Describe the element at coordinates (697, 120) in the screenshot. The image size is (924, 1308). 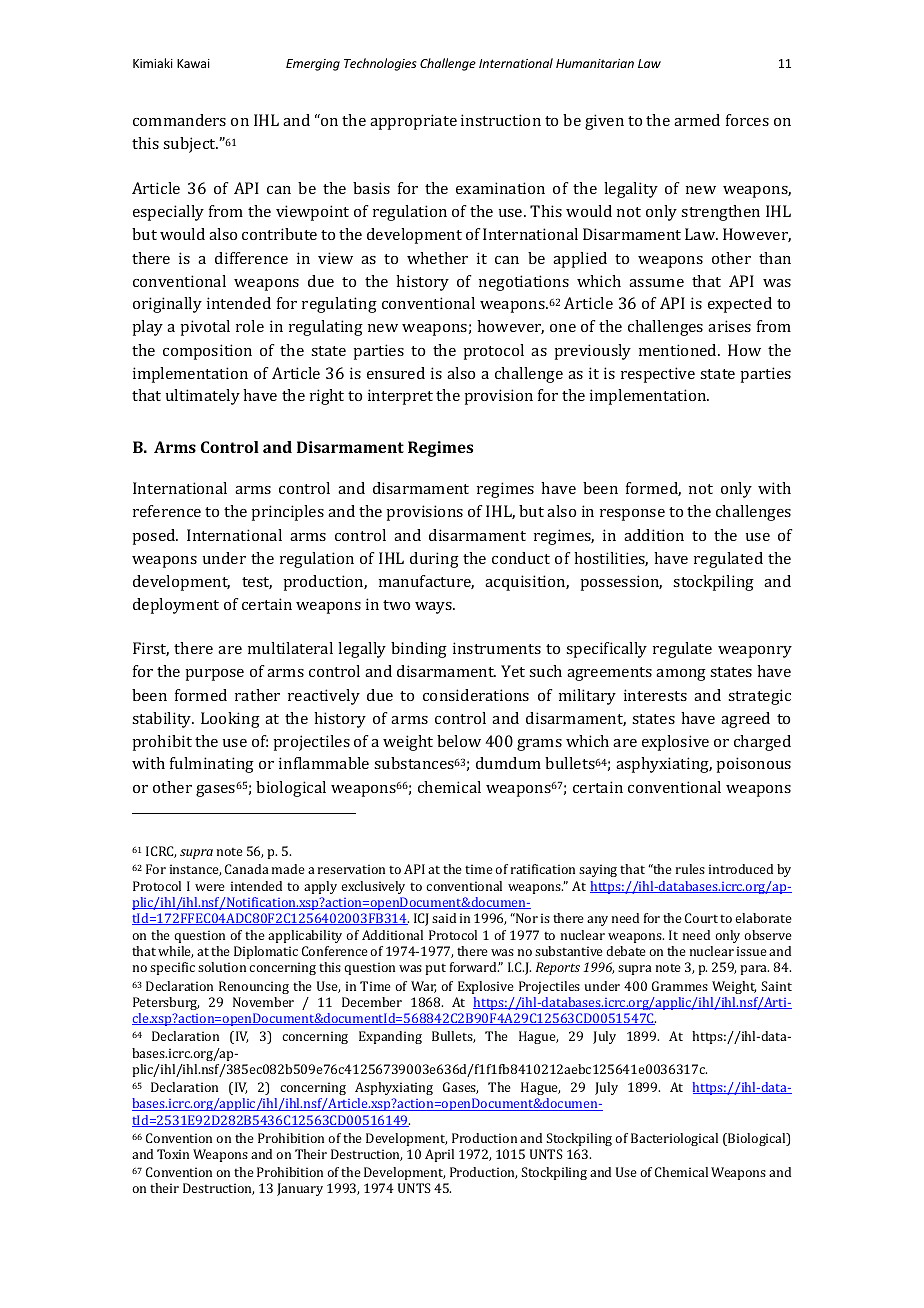
I see `armed` at that location.
